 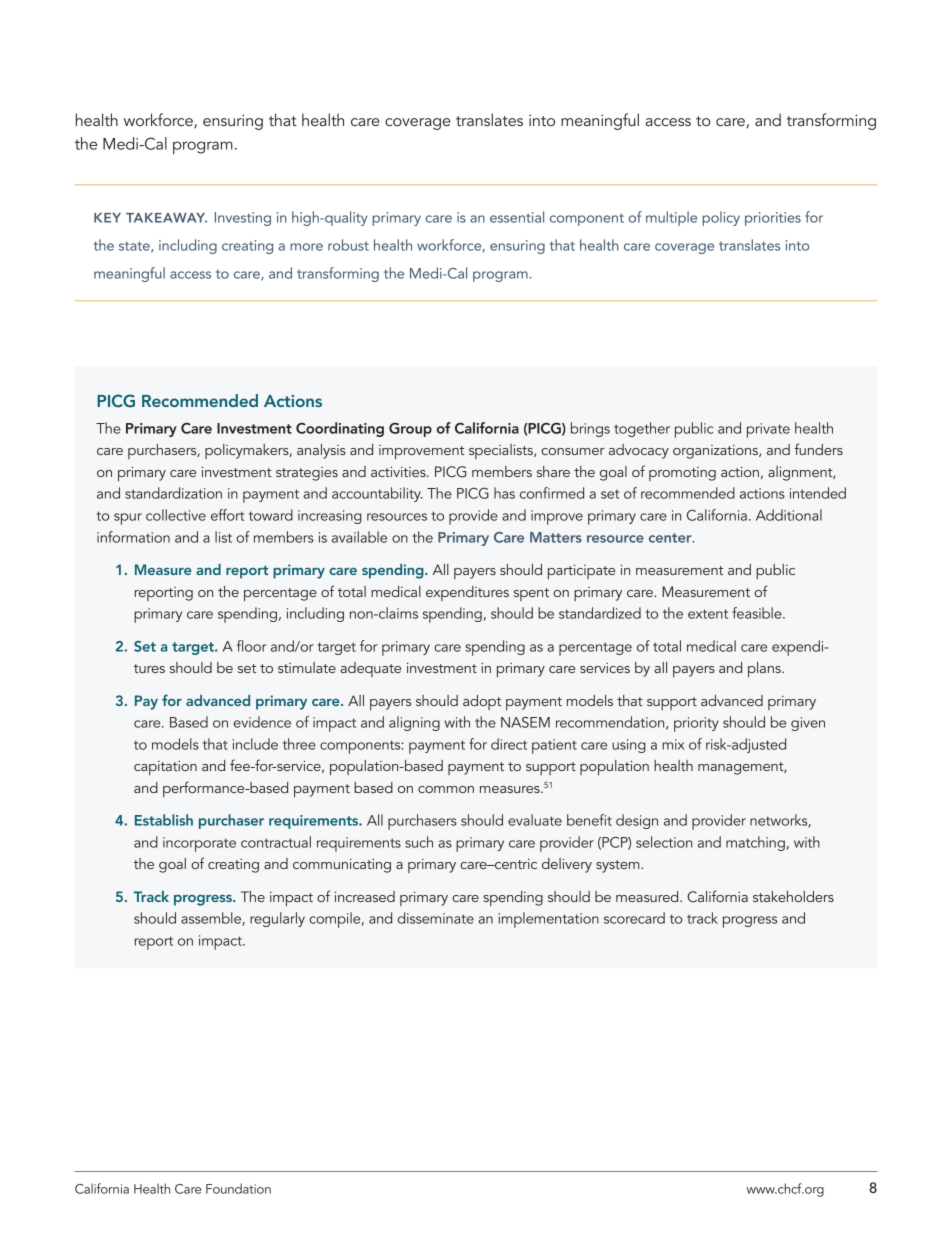 What do you see at coordinates (436, 918) in the screenshot?
I see `disseminate` at bounding box center [436, 918].
